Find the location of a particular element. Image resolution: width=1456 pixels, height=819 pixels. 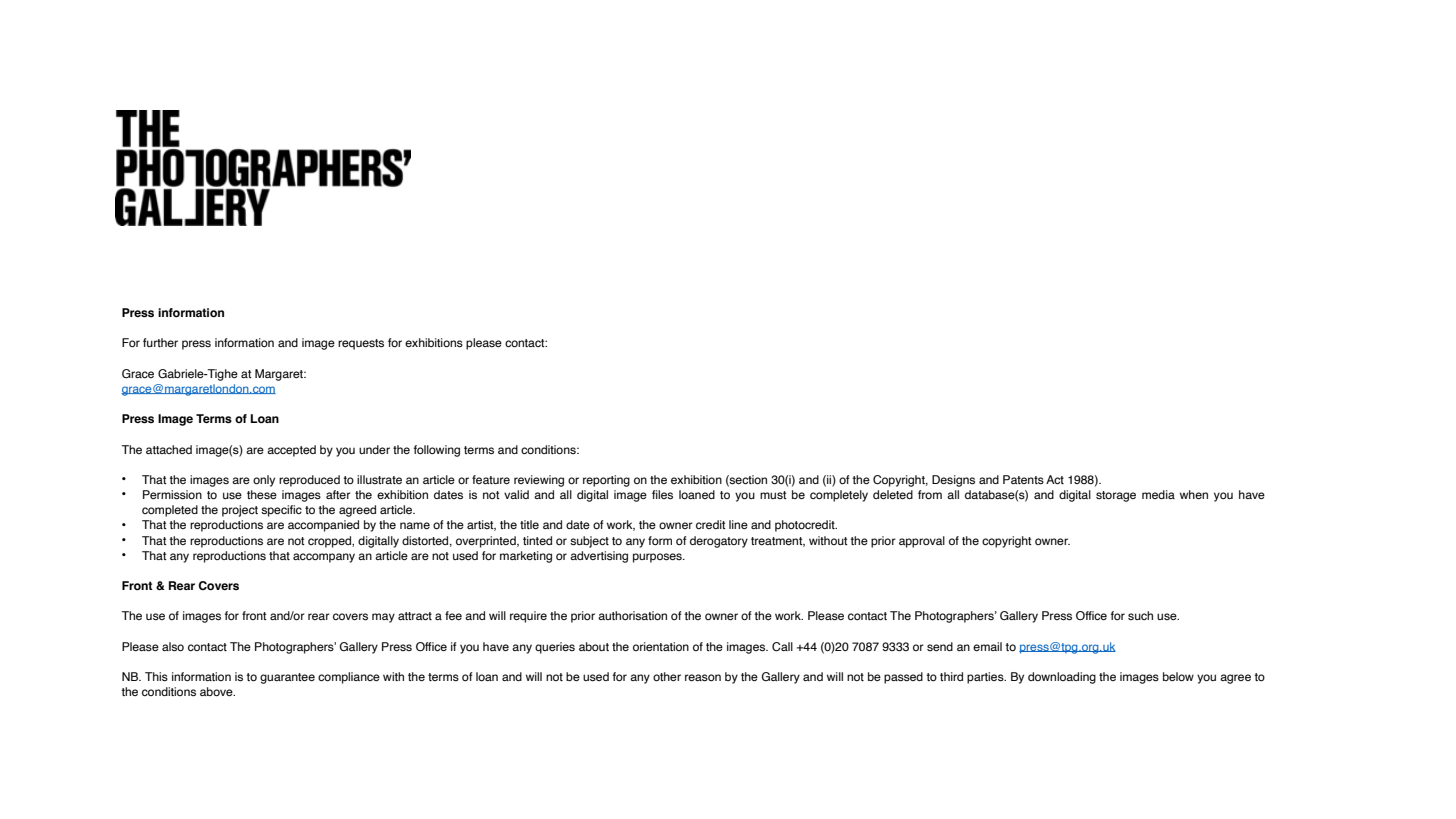

line is located at coordinates (738, 524).
